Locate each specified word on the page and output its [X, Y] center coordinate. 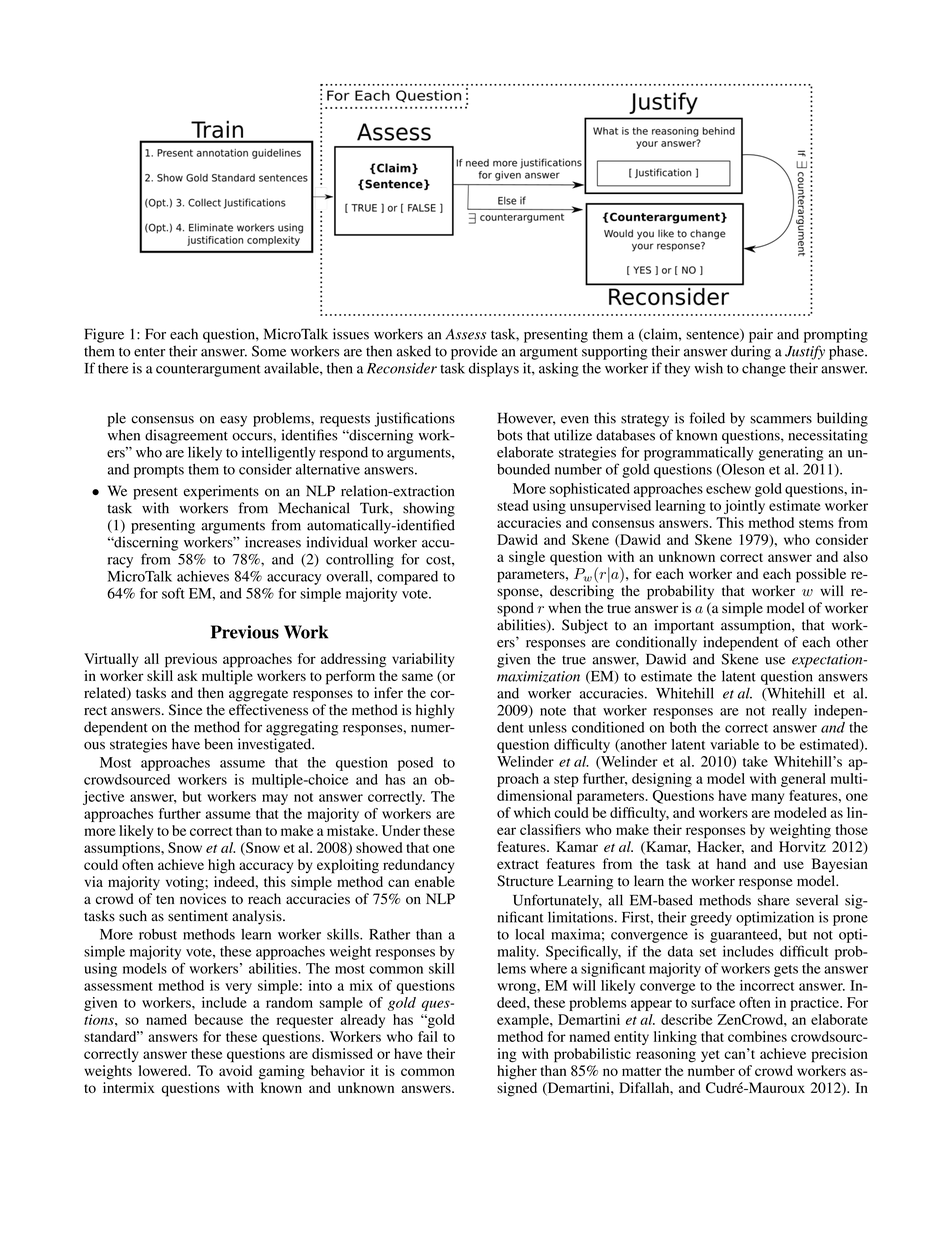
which [532, 812]
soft [173, 593]
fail [428, 1036]
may [275, 799]
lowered [164, 1070]
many [767, 798]
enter [149, 352]
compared [407, 578]
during [751, 352]
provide [474, 352]
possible [821, 575]
